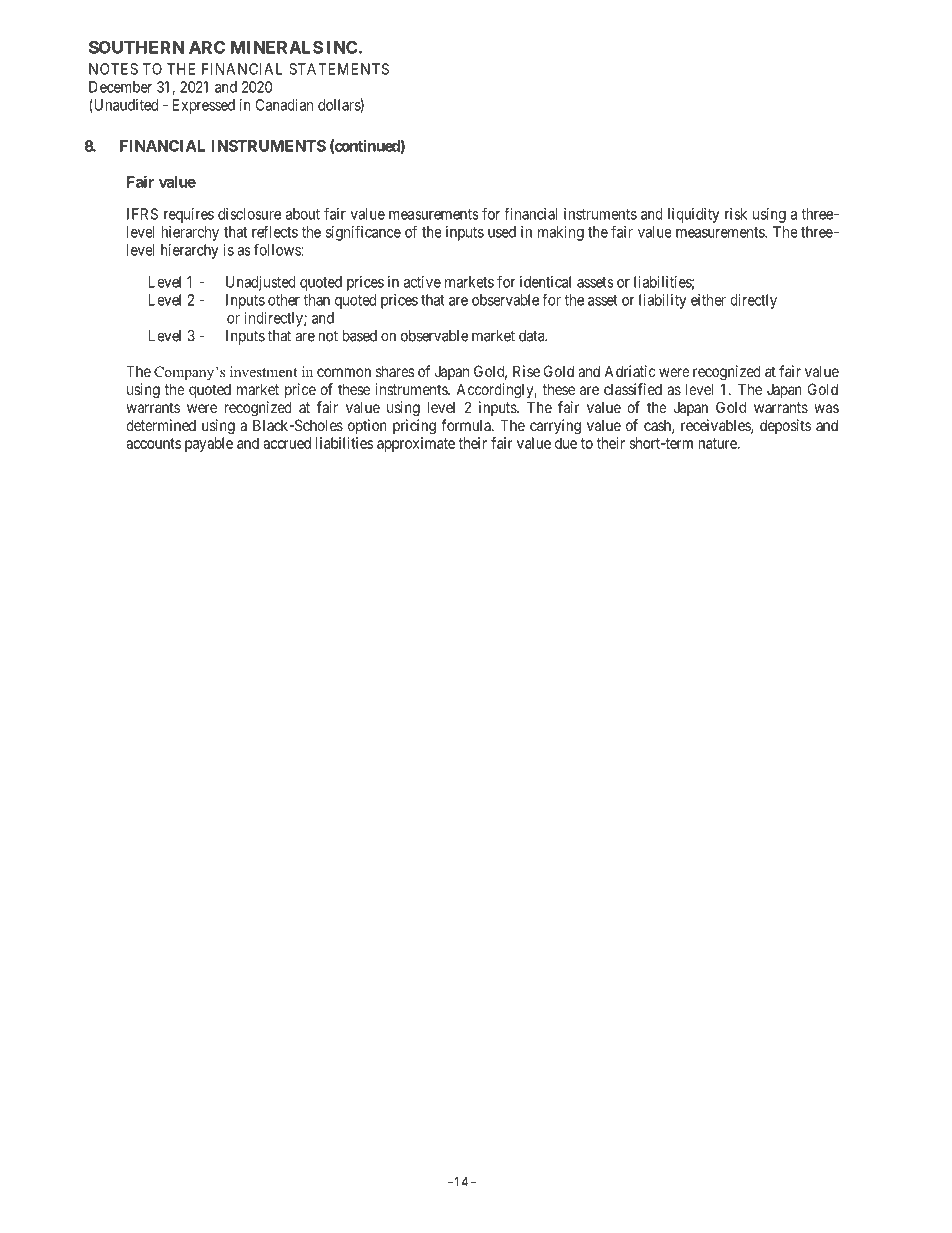 Image resolution: width=952 pixels, height=1233 pixels. I want to click on SOUTHERN, so click(136, 47).
